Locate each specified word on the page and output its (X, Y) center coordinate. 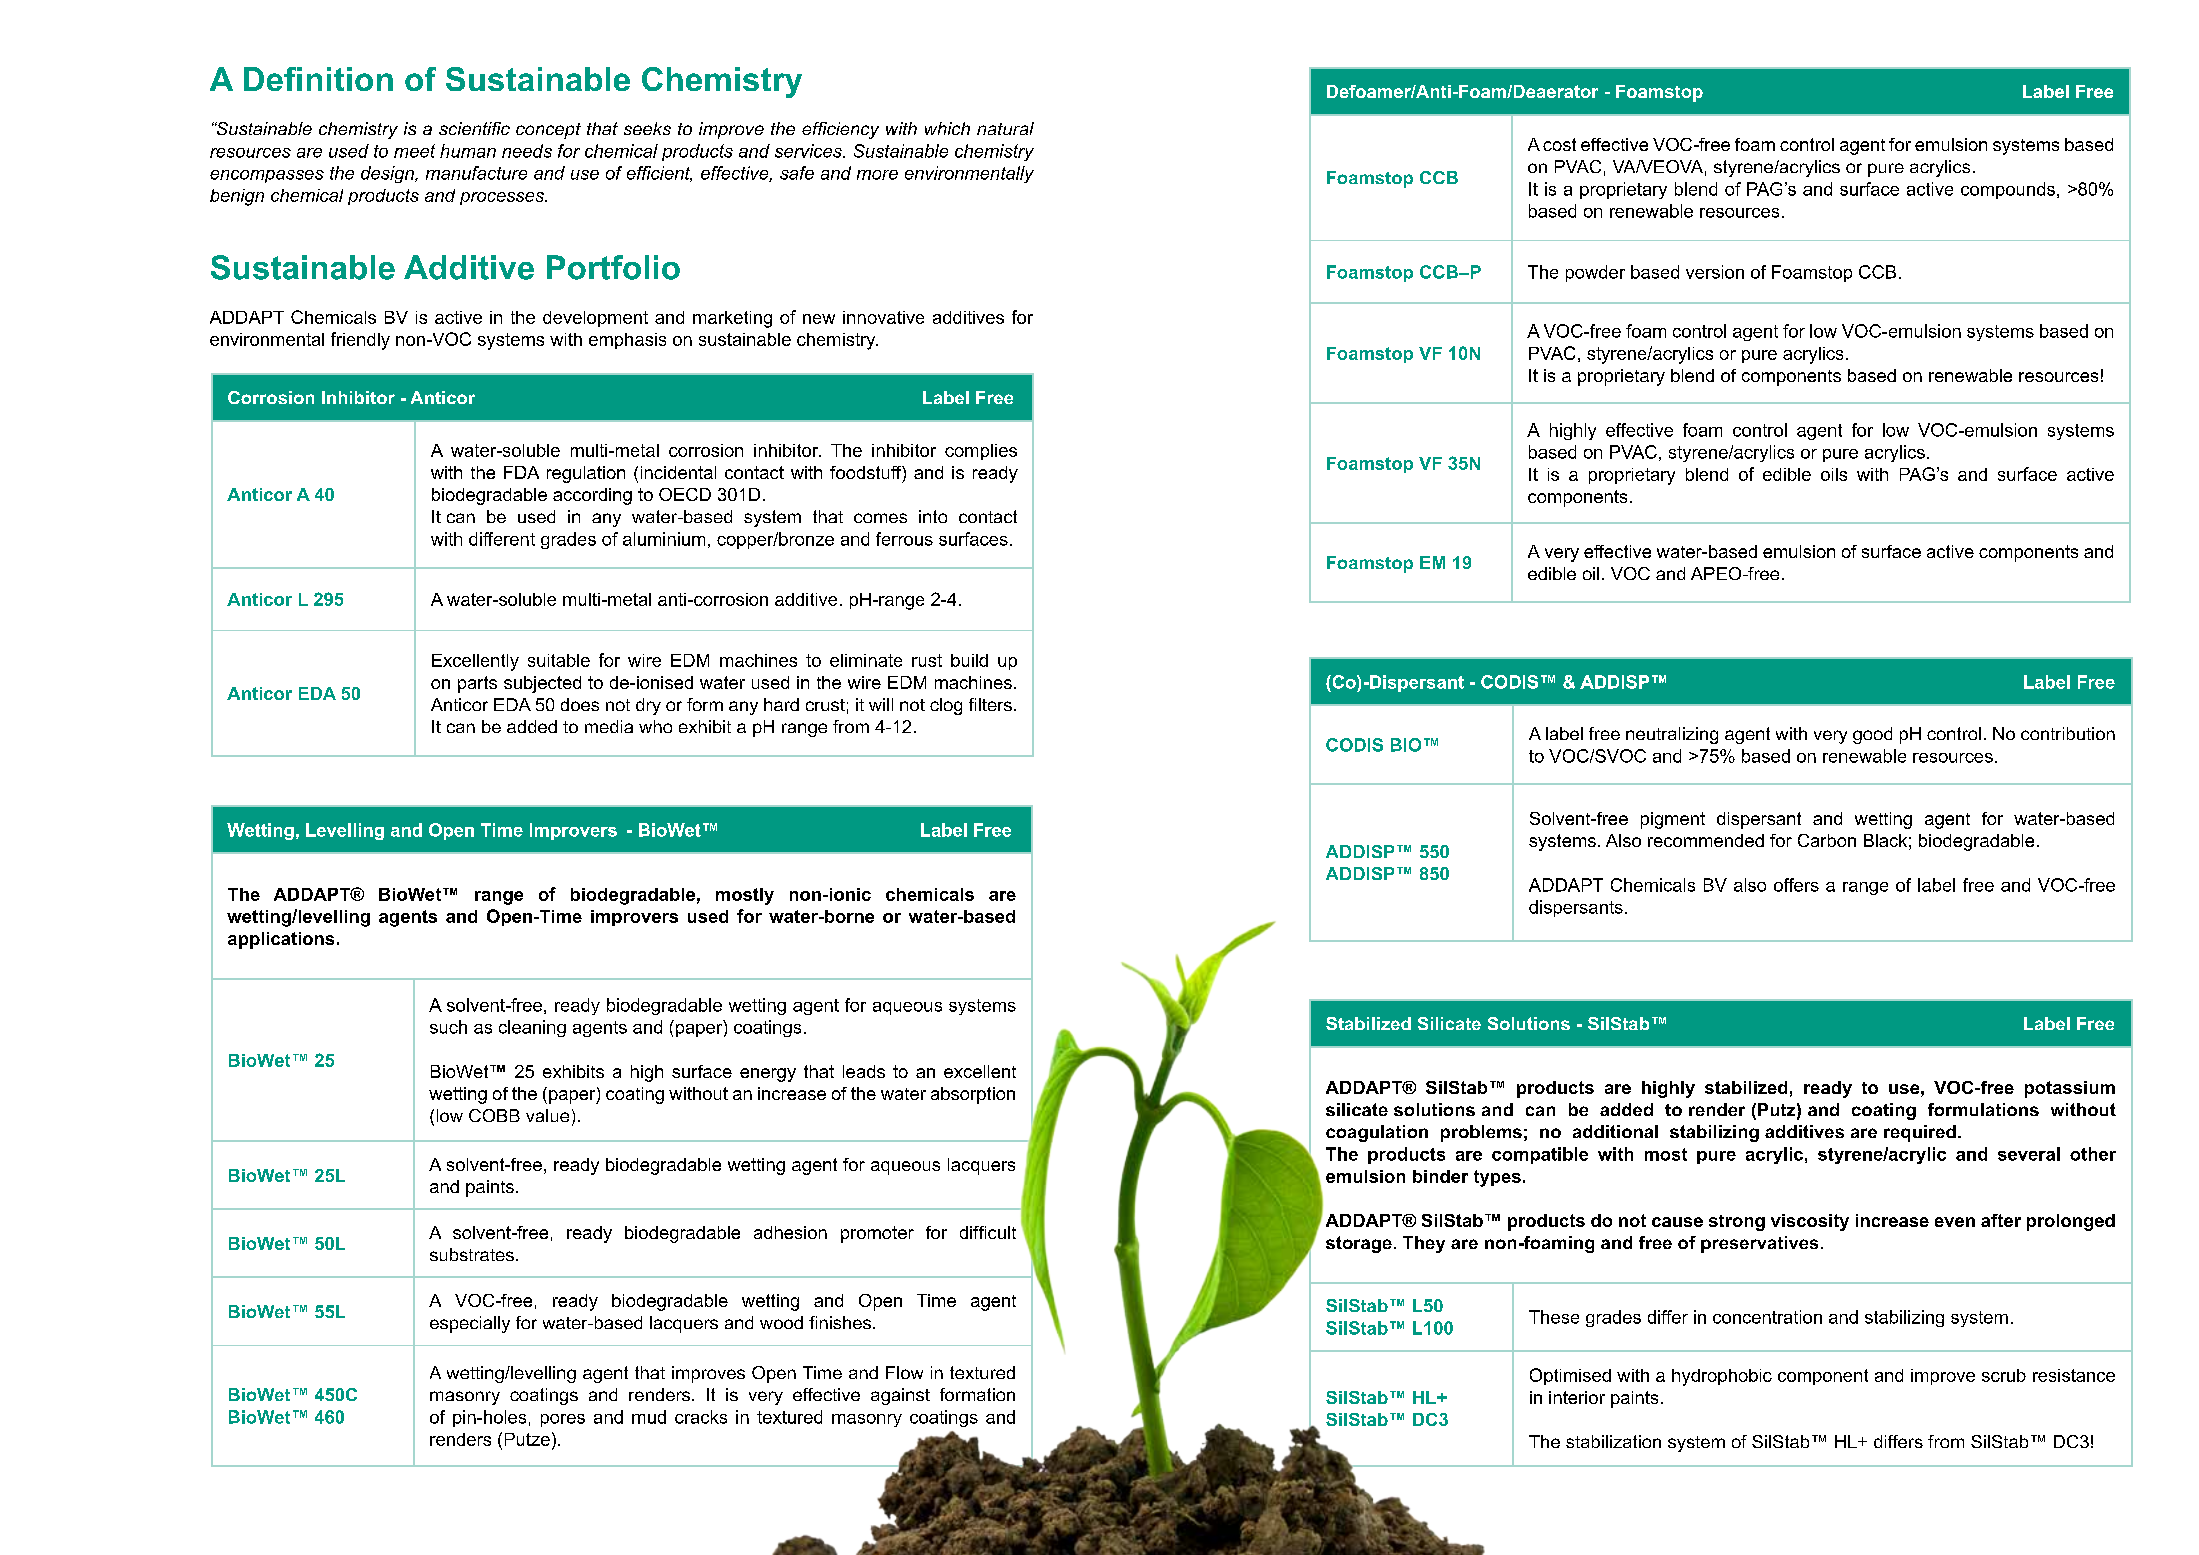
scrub (2004, 1375)
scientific (474, 128)
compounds (2008, 190)
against (900, 1396)
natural (1005, 128)
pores (563, 1420)
